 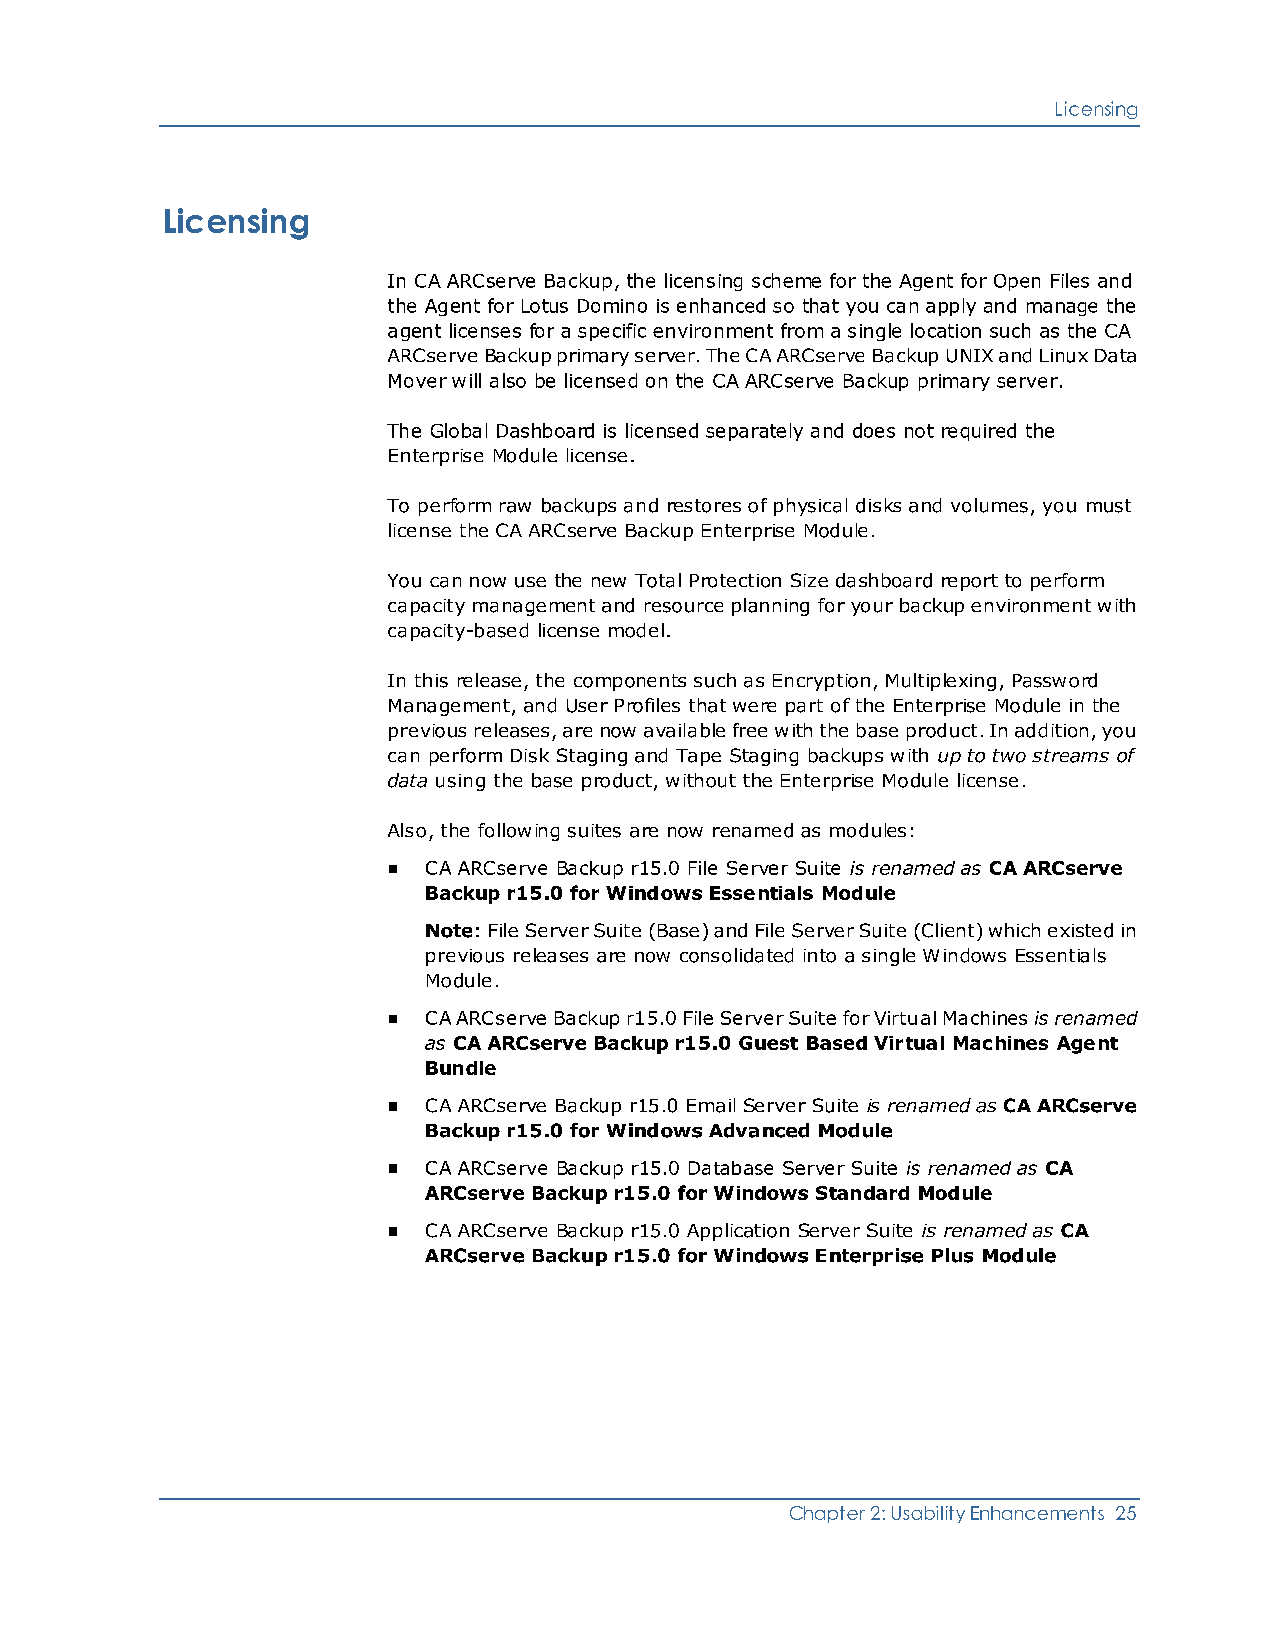 What do you see at coordinates (754, 707) in the image?
I see `were` at bounding box center [754, 707].
